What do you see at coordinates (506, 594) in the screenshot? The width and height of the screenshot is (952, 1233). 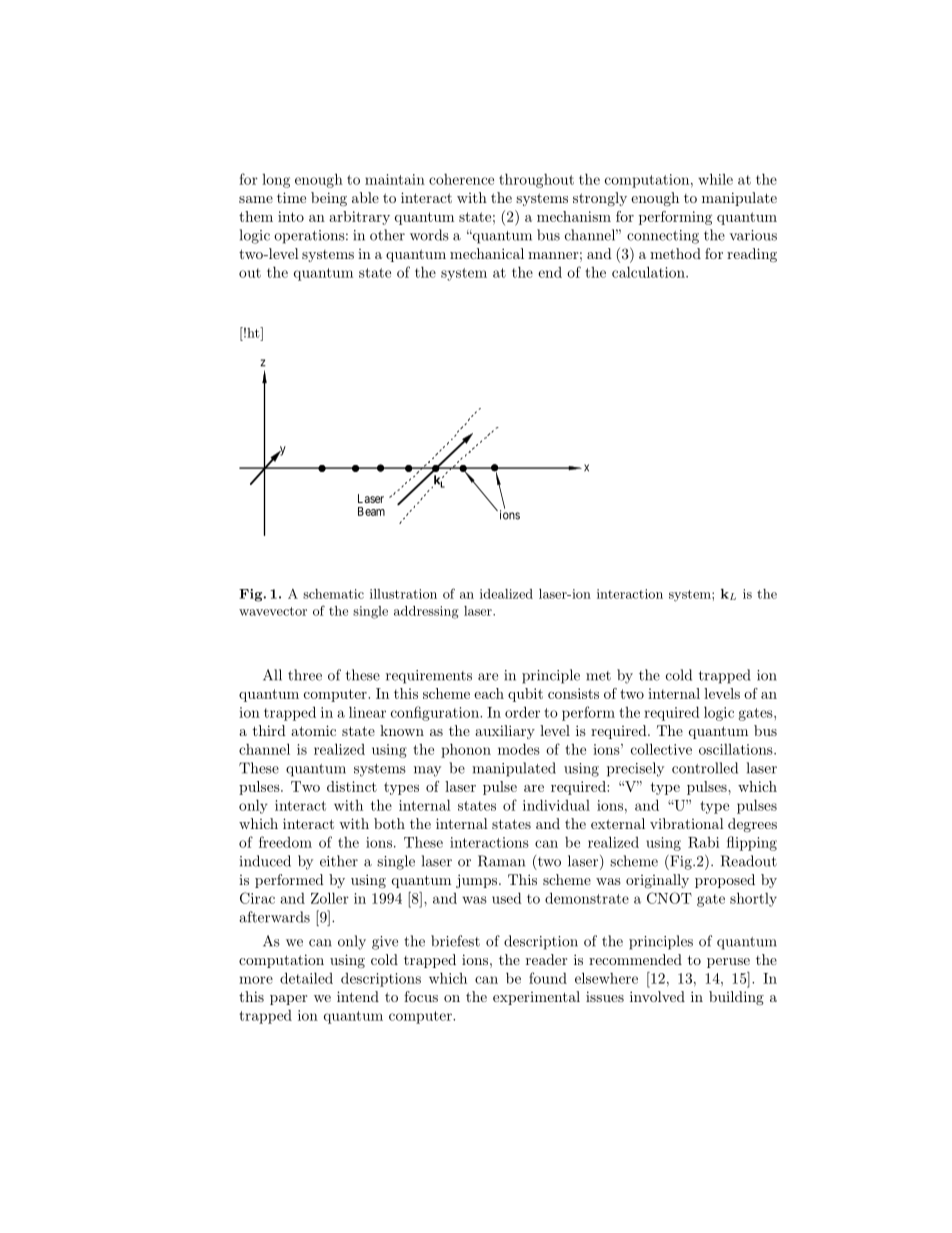 I see `idealized` at bounding box center [506, 594].
